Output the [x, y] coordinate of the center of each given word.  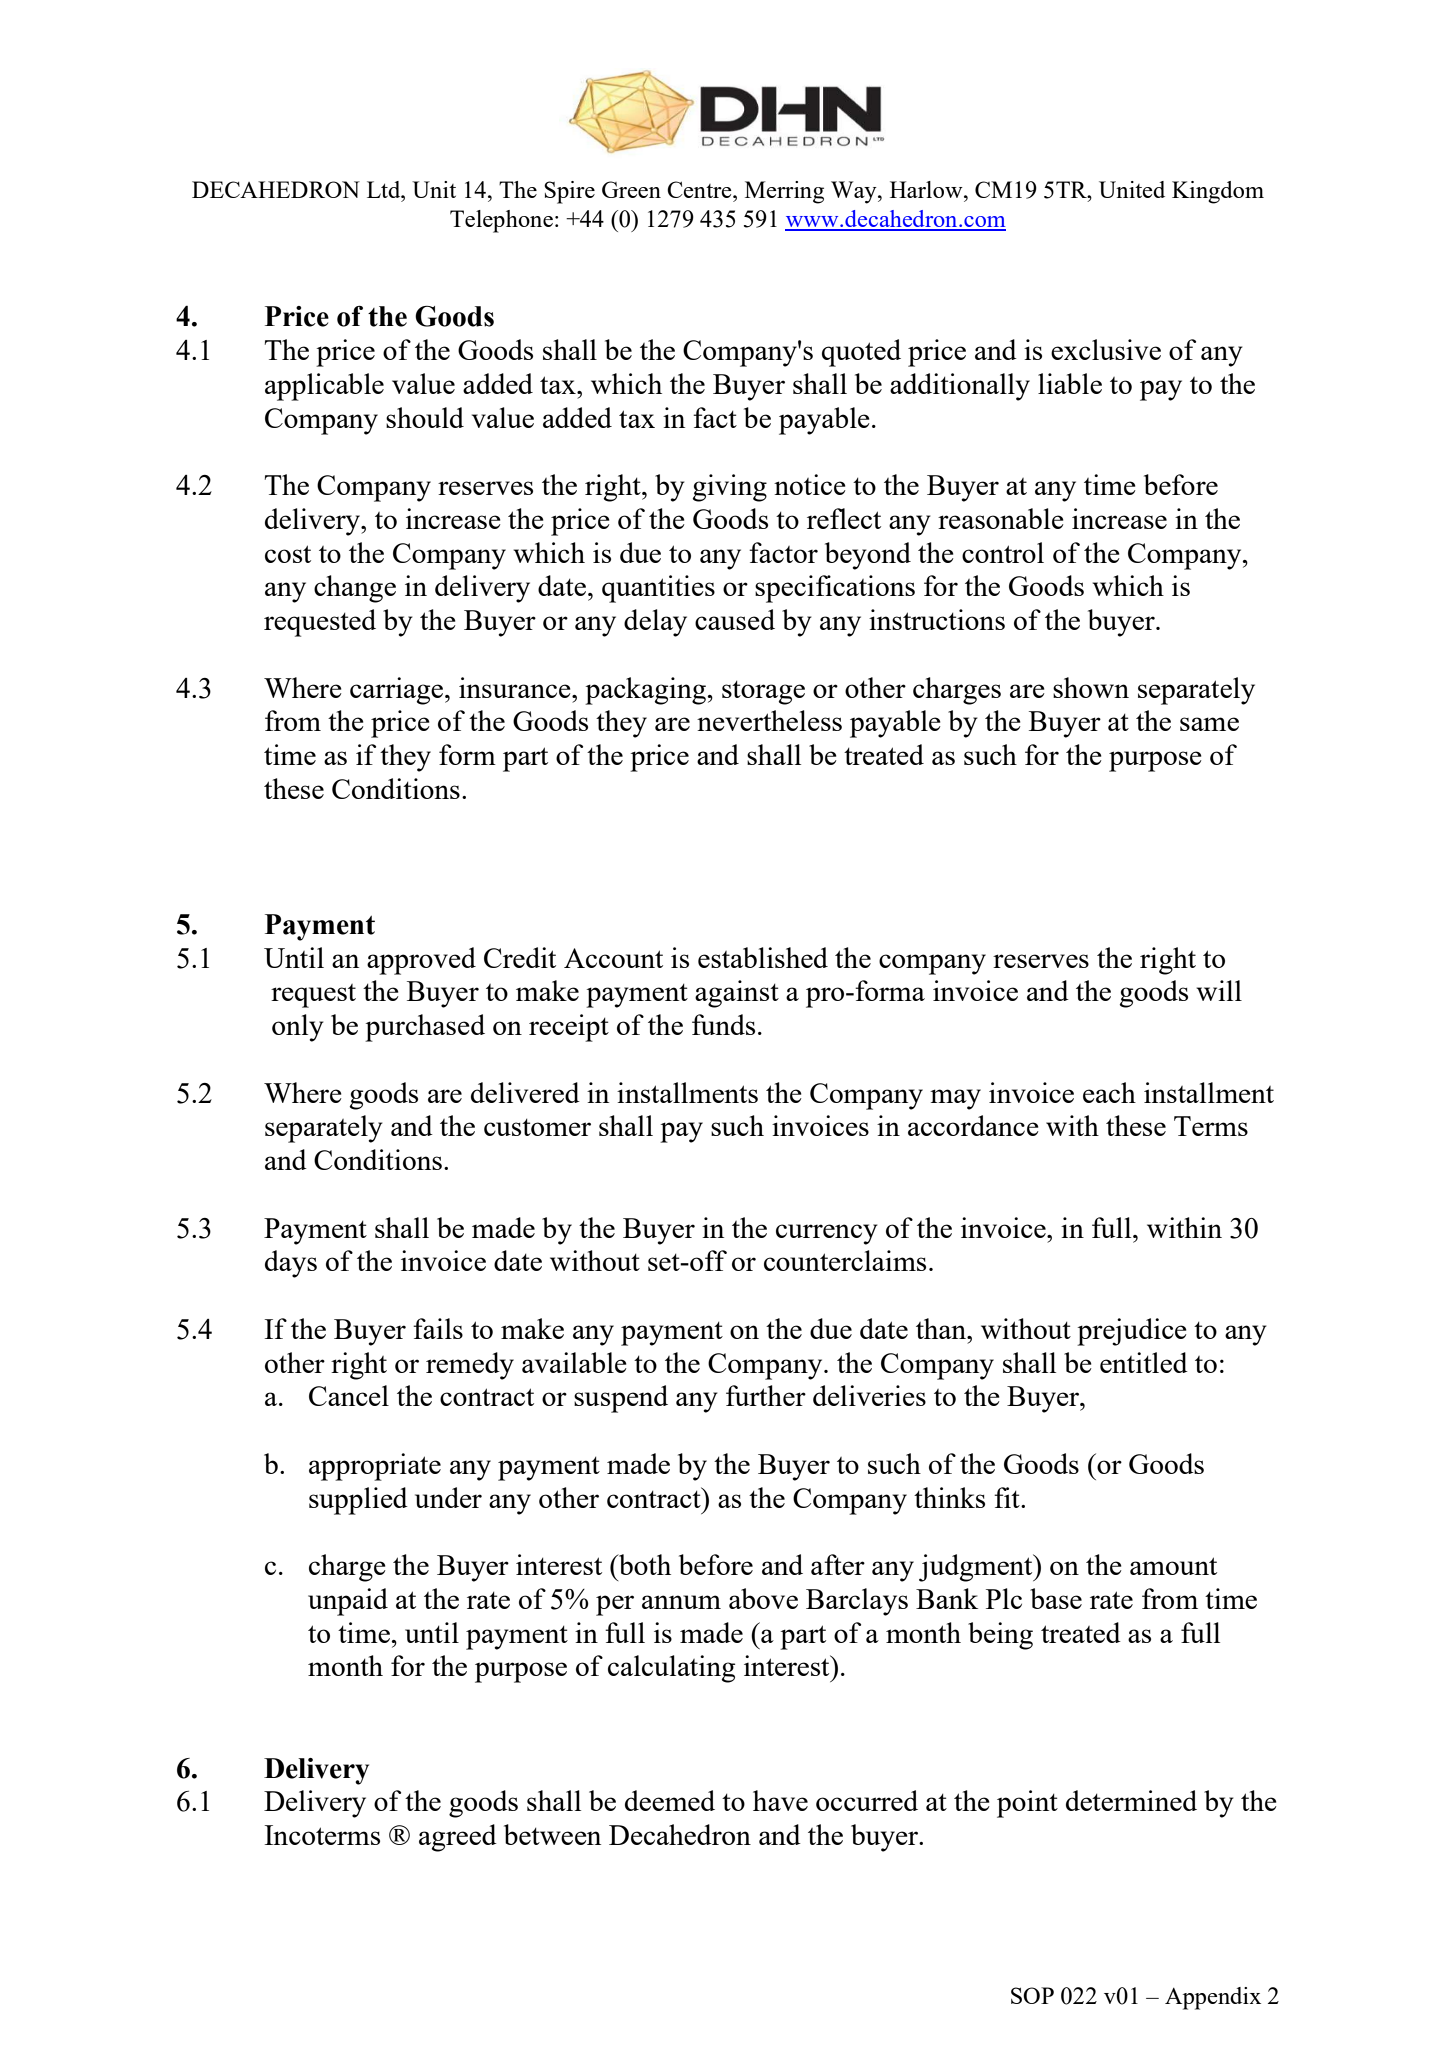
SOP [1032, 1995]
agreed [458, 1838]
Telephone [501, 221]
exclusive [1106, 349]
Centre [700, 189]
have [780, 1800]
